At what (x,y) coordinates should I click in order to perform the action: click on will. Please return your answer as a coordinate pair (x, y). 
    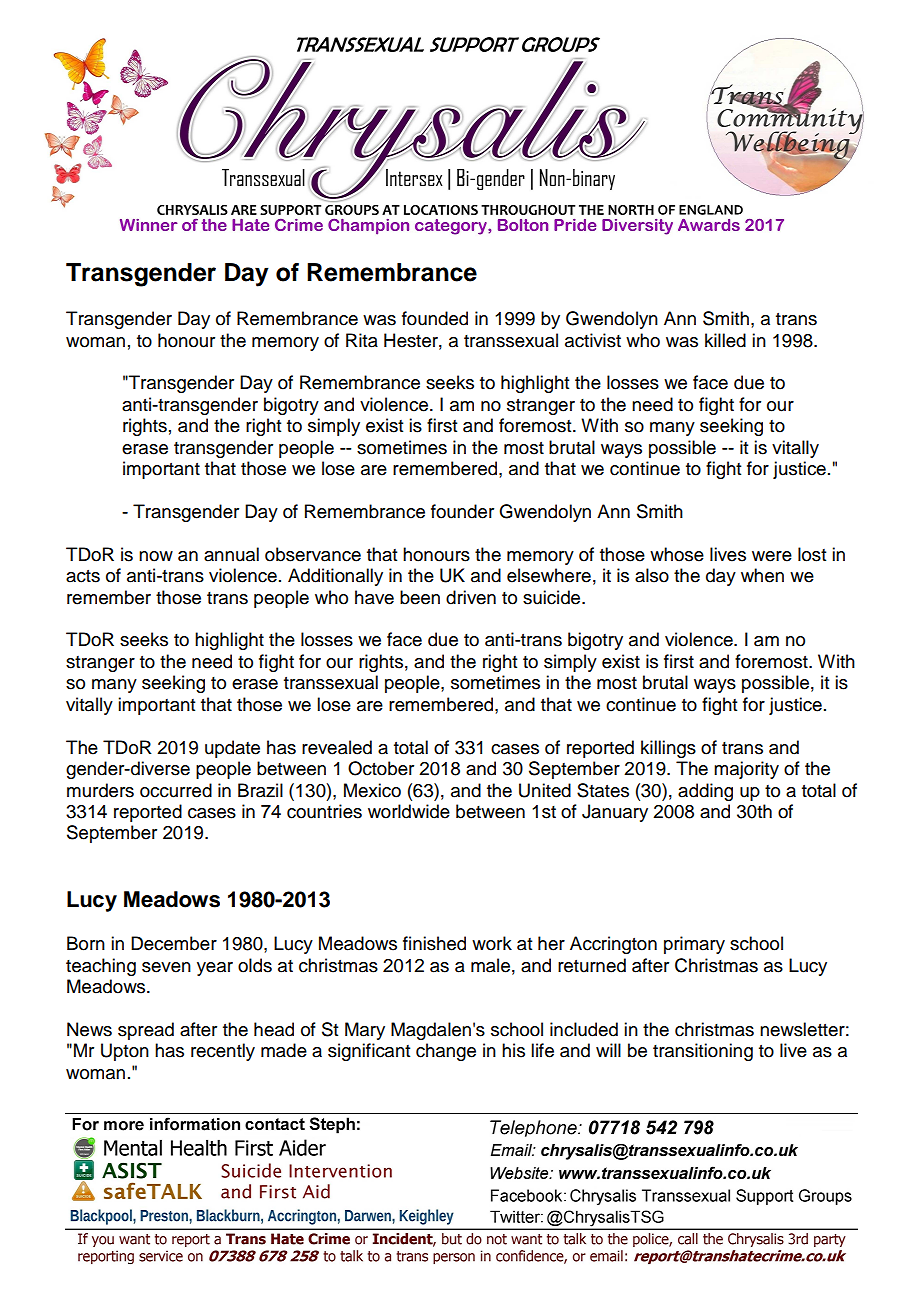
    Looking at the image, I should click on (608, 1050).
